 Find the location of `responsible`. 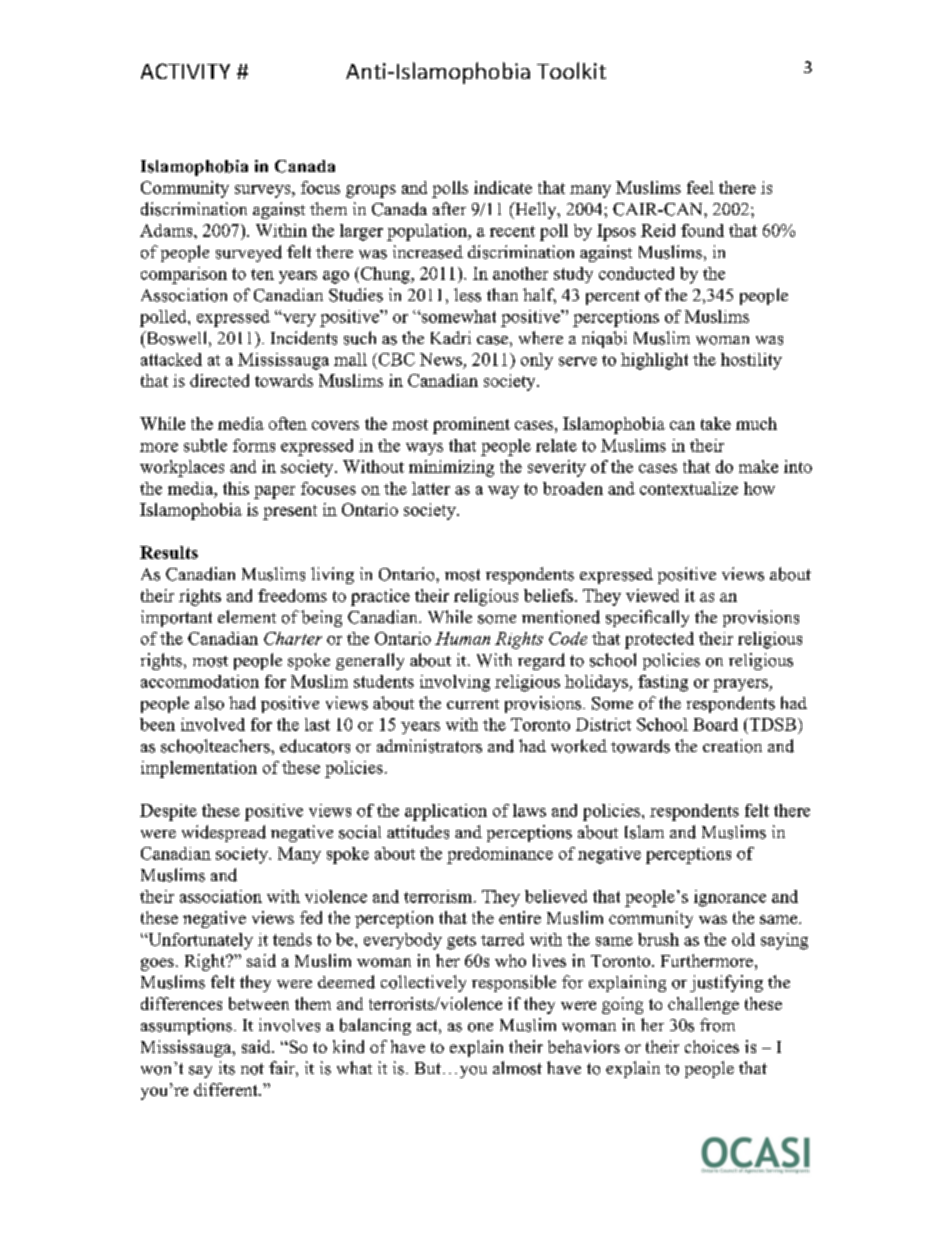

responsible is located at coordinates (514, 983).
